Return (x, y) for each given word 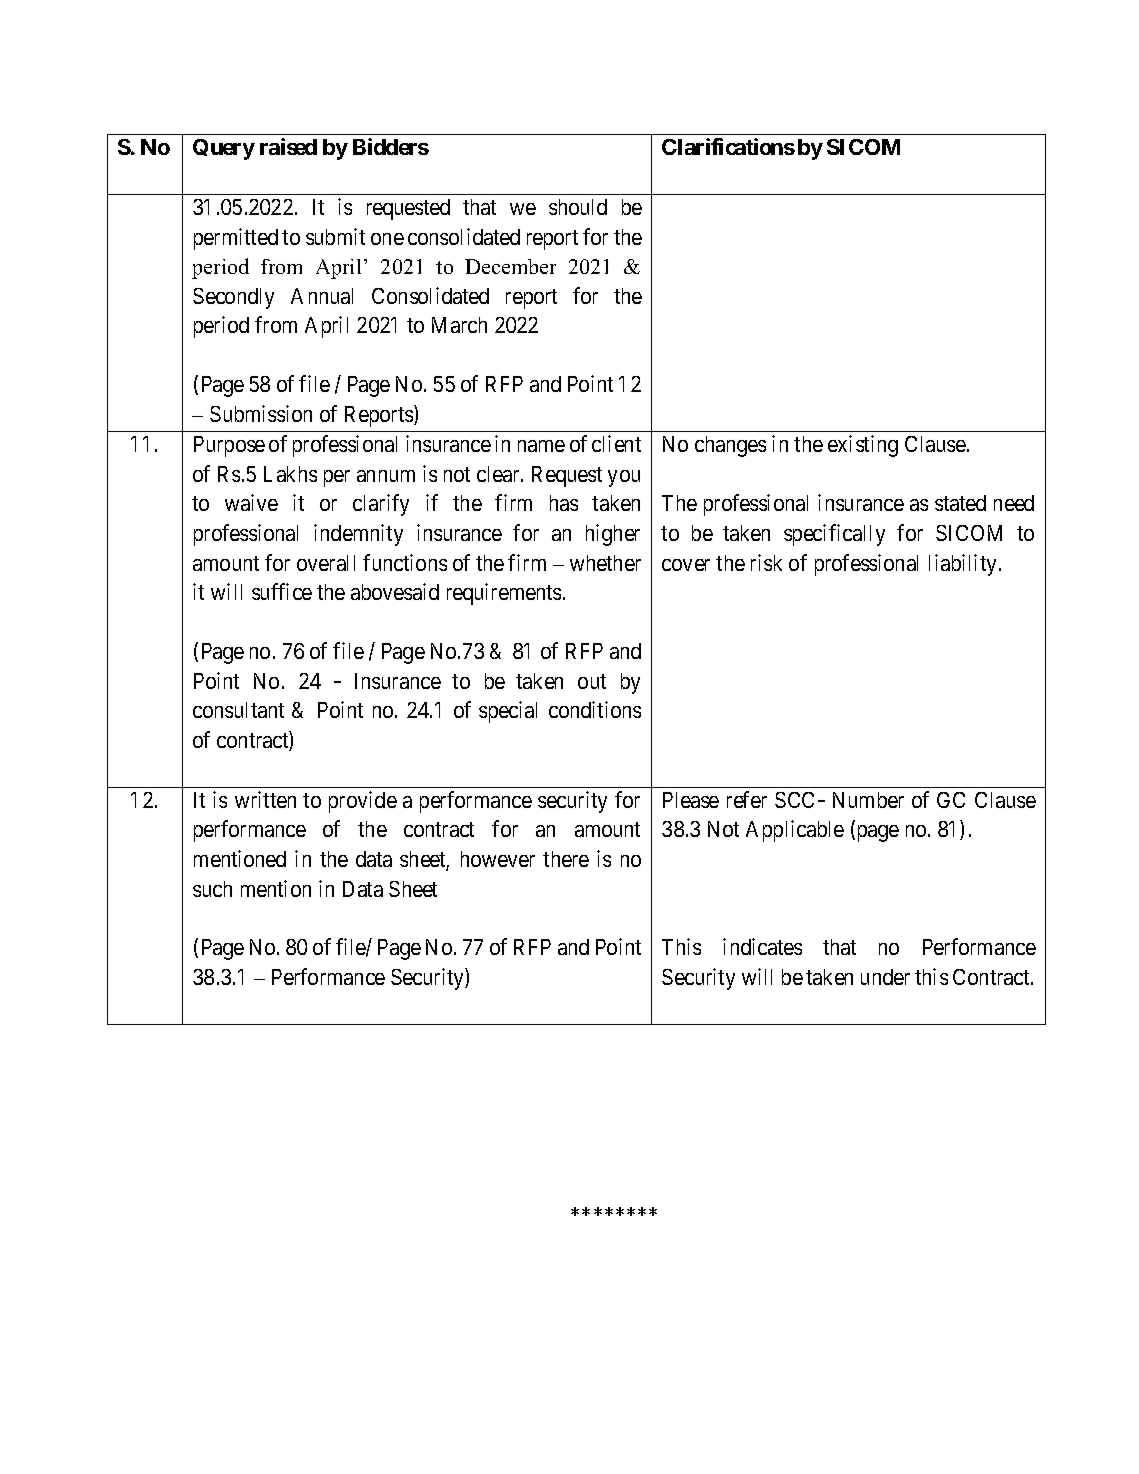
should (578, 207)
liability (962, 565)
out (592, 681)
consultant (238, 710)
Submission (261, 413)
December (510, 266)
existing (863, 446)
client (616, 443)
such (212, 889)
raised (288, 146)
